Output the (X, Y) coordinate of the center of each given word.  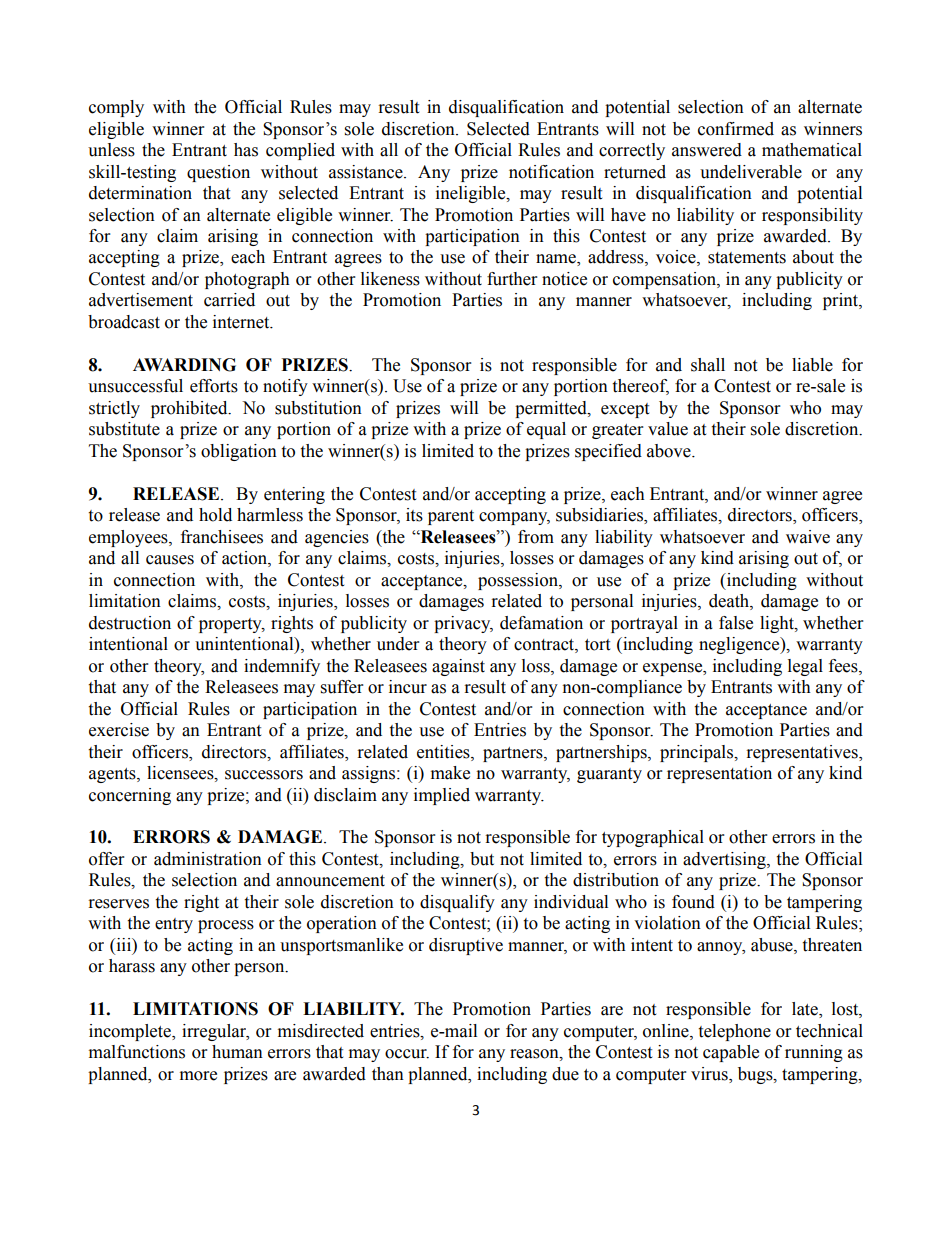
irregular (215, 1032)
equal (546, 430)
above (670, 451)
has (246, 150)
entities (444, 752)
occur (407, 1054)
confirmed (736, 129)
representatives (803, 753)
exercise (119, 730)
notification (551, 172)
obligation (239, 452)
